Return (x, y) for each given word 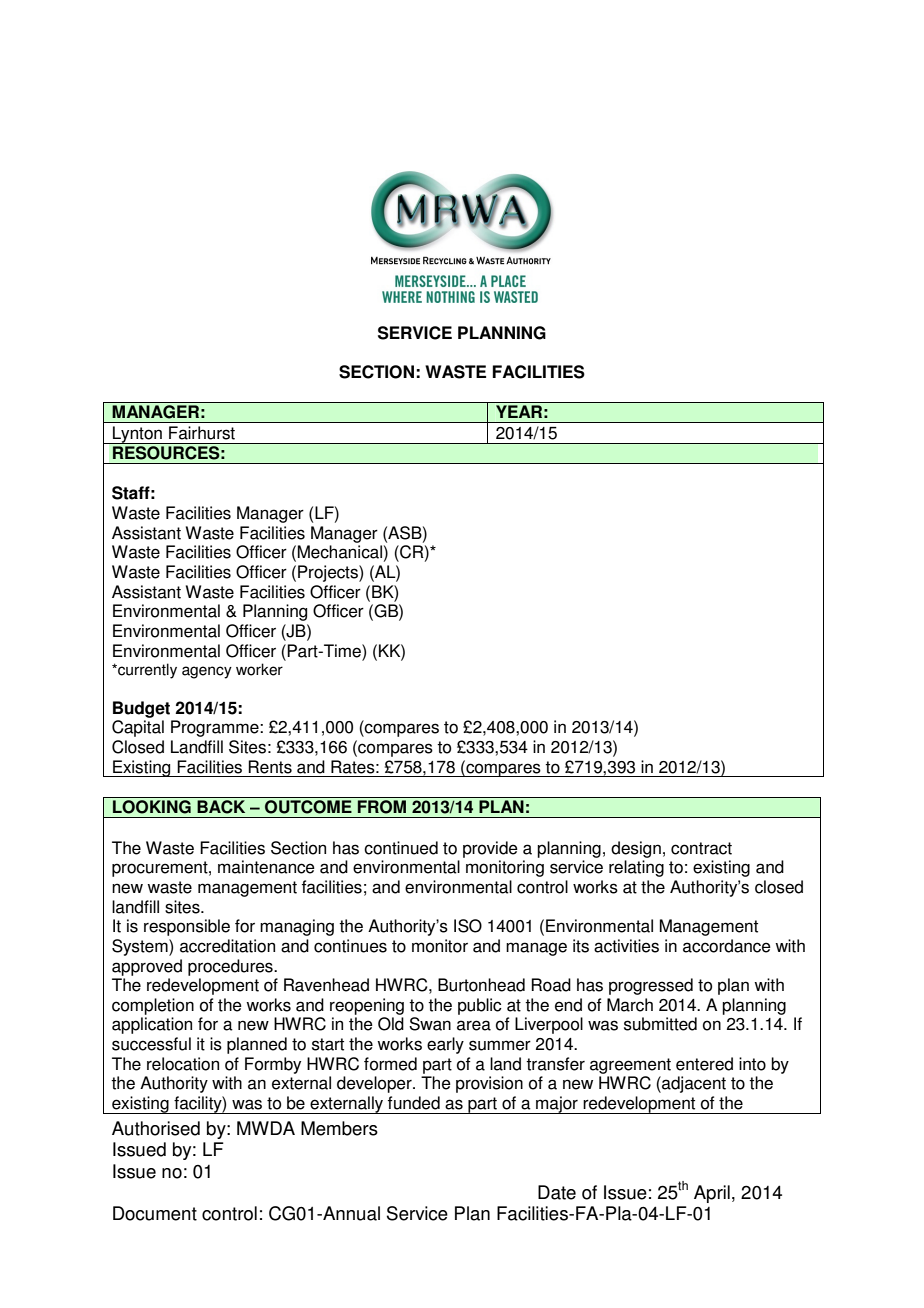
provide (490, 849)
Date (557, 1192)
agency (207, 672)
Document (155, 1213)
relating (636, 868)
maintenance (266, 867)
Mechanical (340, 552)
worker (259, 669)
